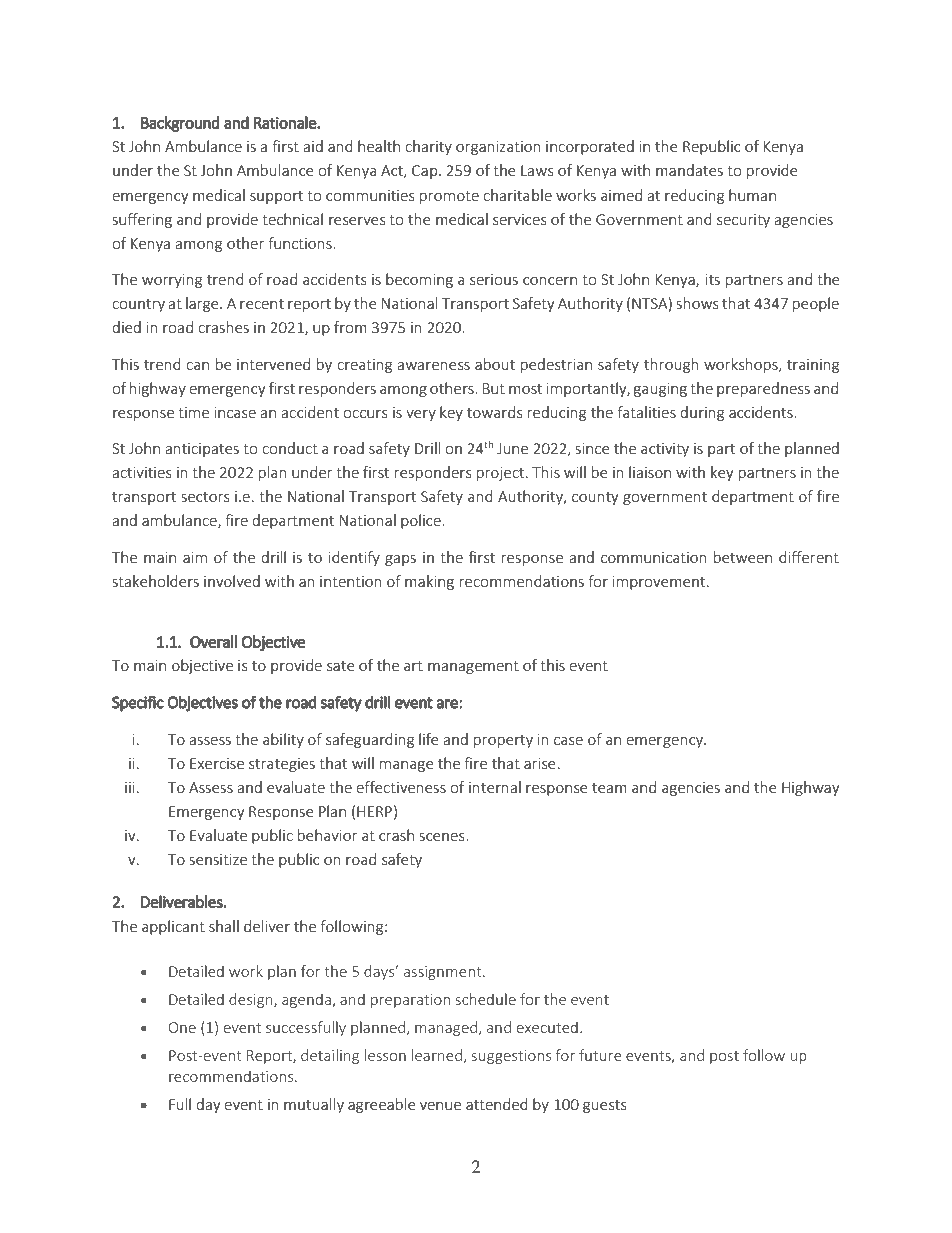 The width and height of the screenshot is (952, 1233). I want to click on One, so click(182, 1027).
